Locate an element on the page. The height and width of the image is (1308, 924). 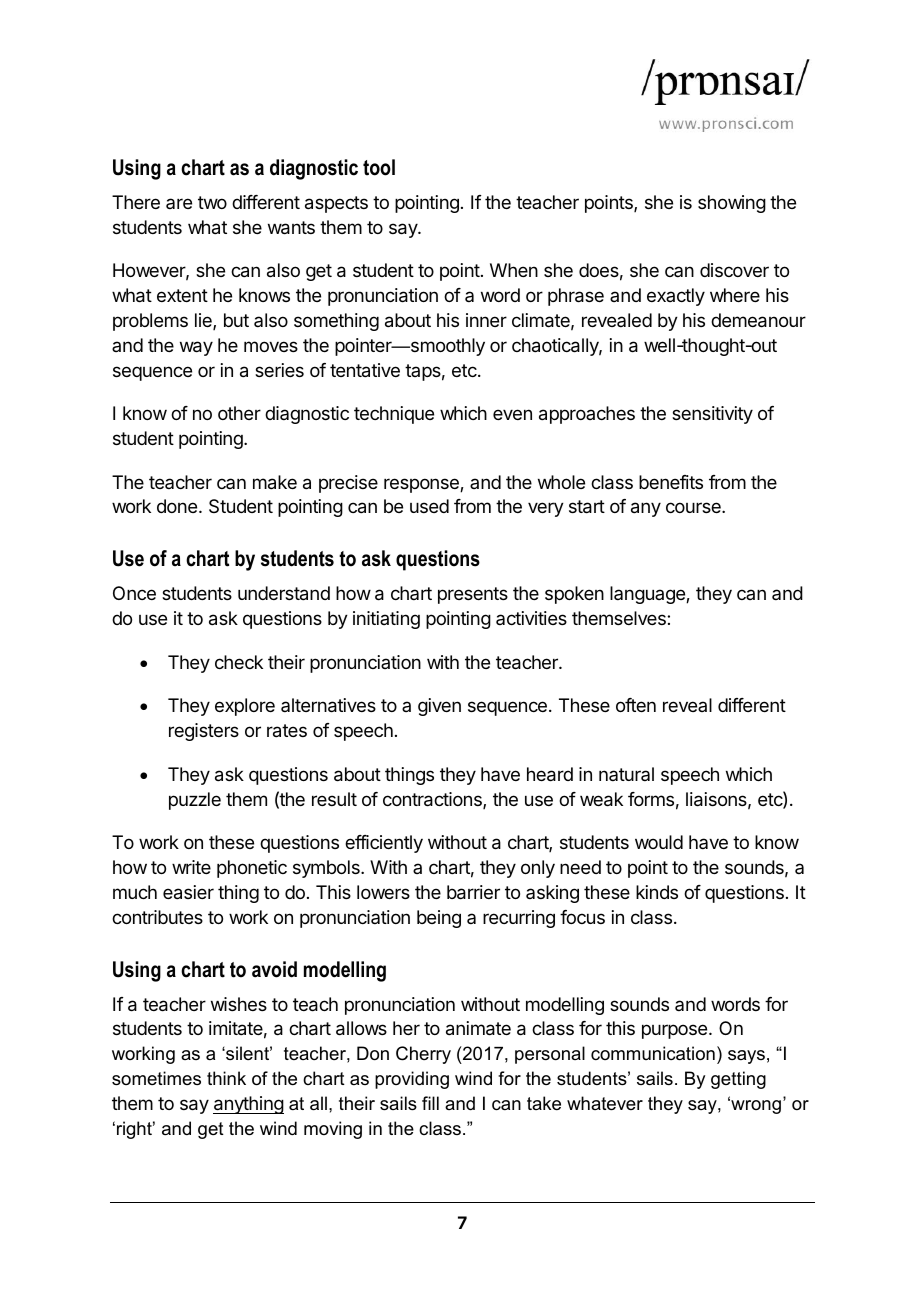
initiating is located at coordinates (386, 620).
